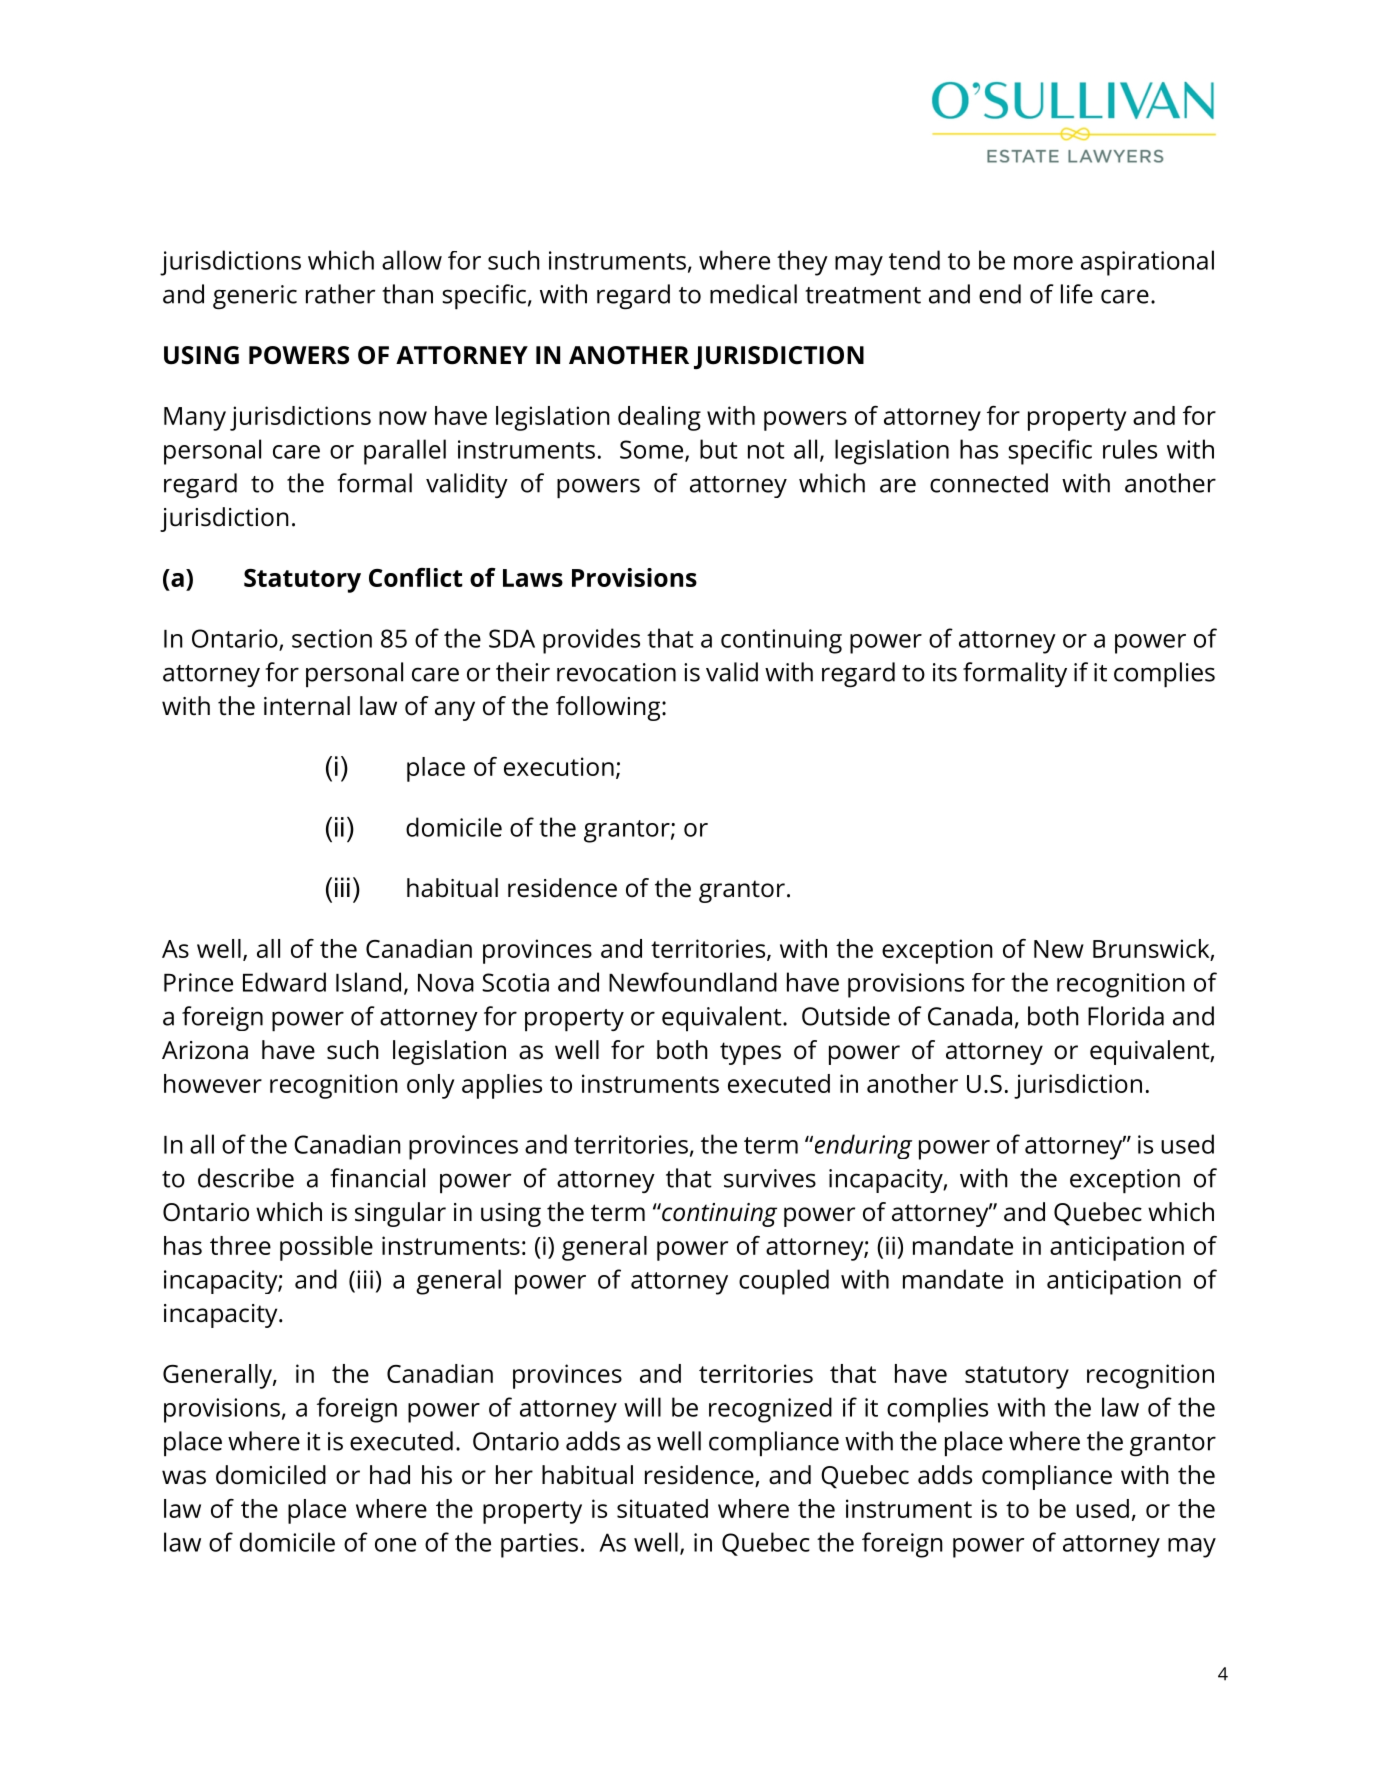 The height and width of the screenshot is (1783, 1378). What do you see at coordinates (770, 1410) in the screenshot?
I see `recognized` at bounding box center [770, 1410].
